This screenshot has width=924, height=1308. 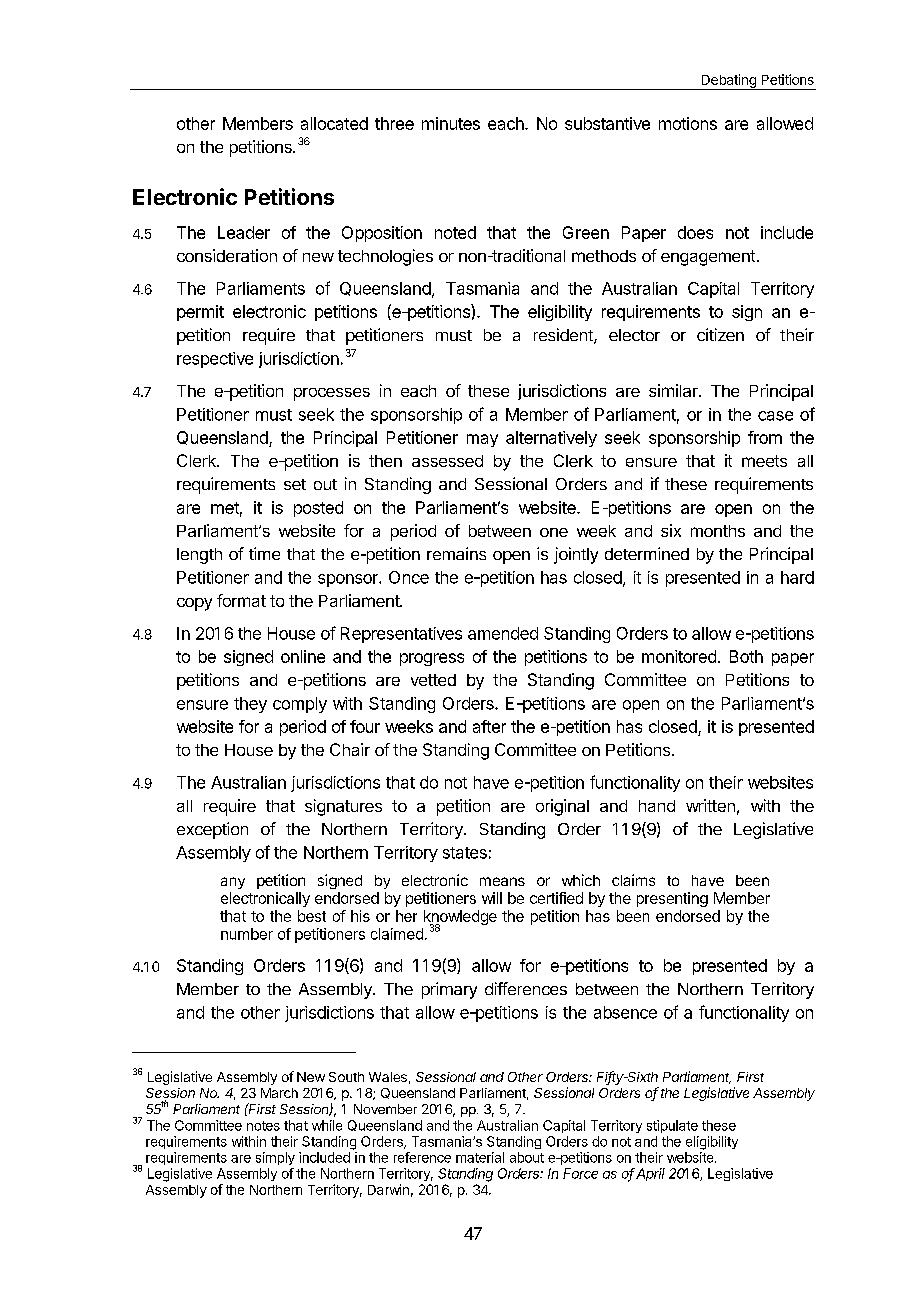 What do you see at coordinates (482, 440) in the screenshot?
I see `may` at bounding box center [482, 440].
